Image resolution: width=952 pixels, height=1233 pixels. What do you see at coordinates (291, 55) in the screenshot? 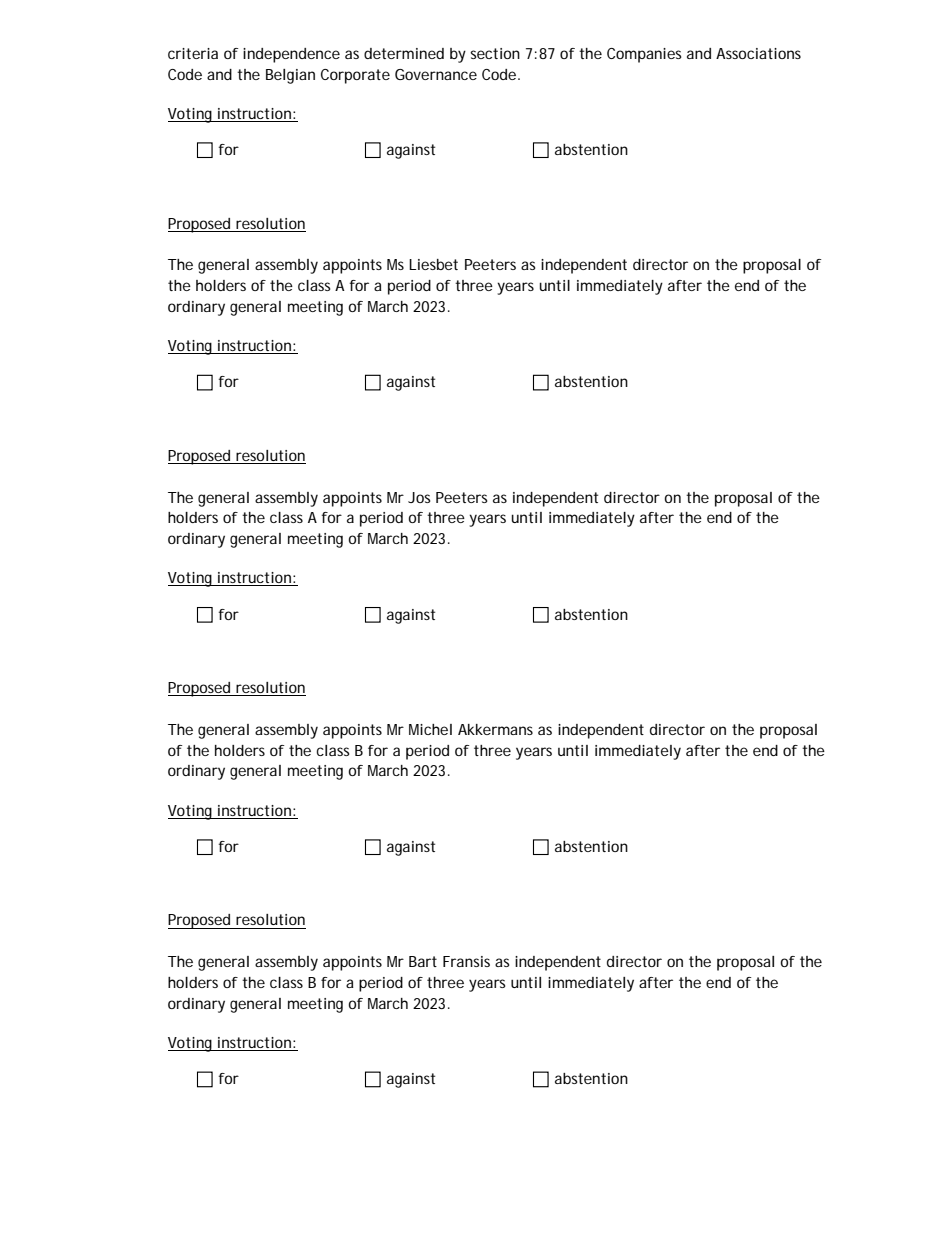
I see `independence` at bounding box center [291, 55].
